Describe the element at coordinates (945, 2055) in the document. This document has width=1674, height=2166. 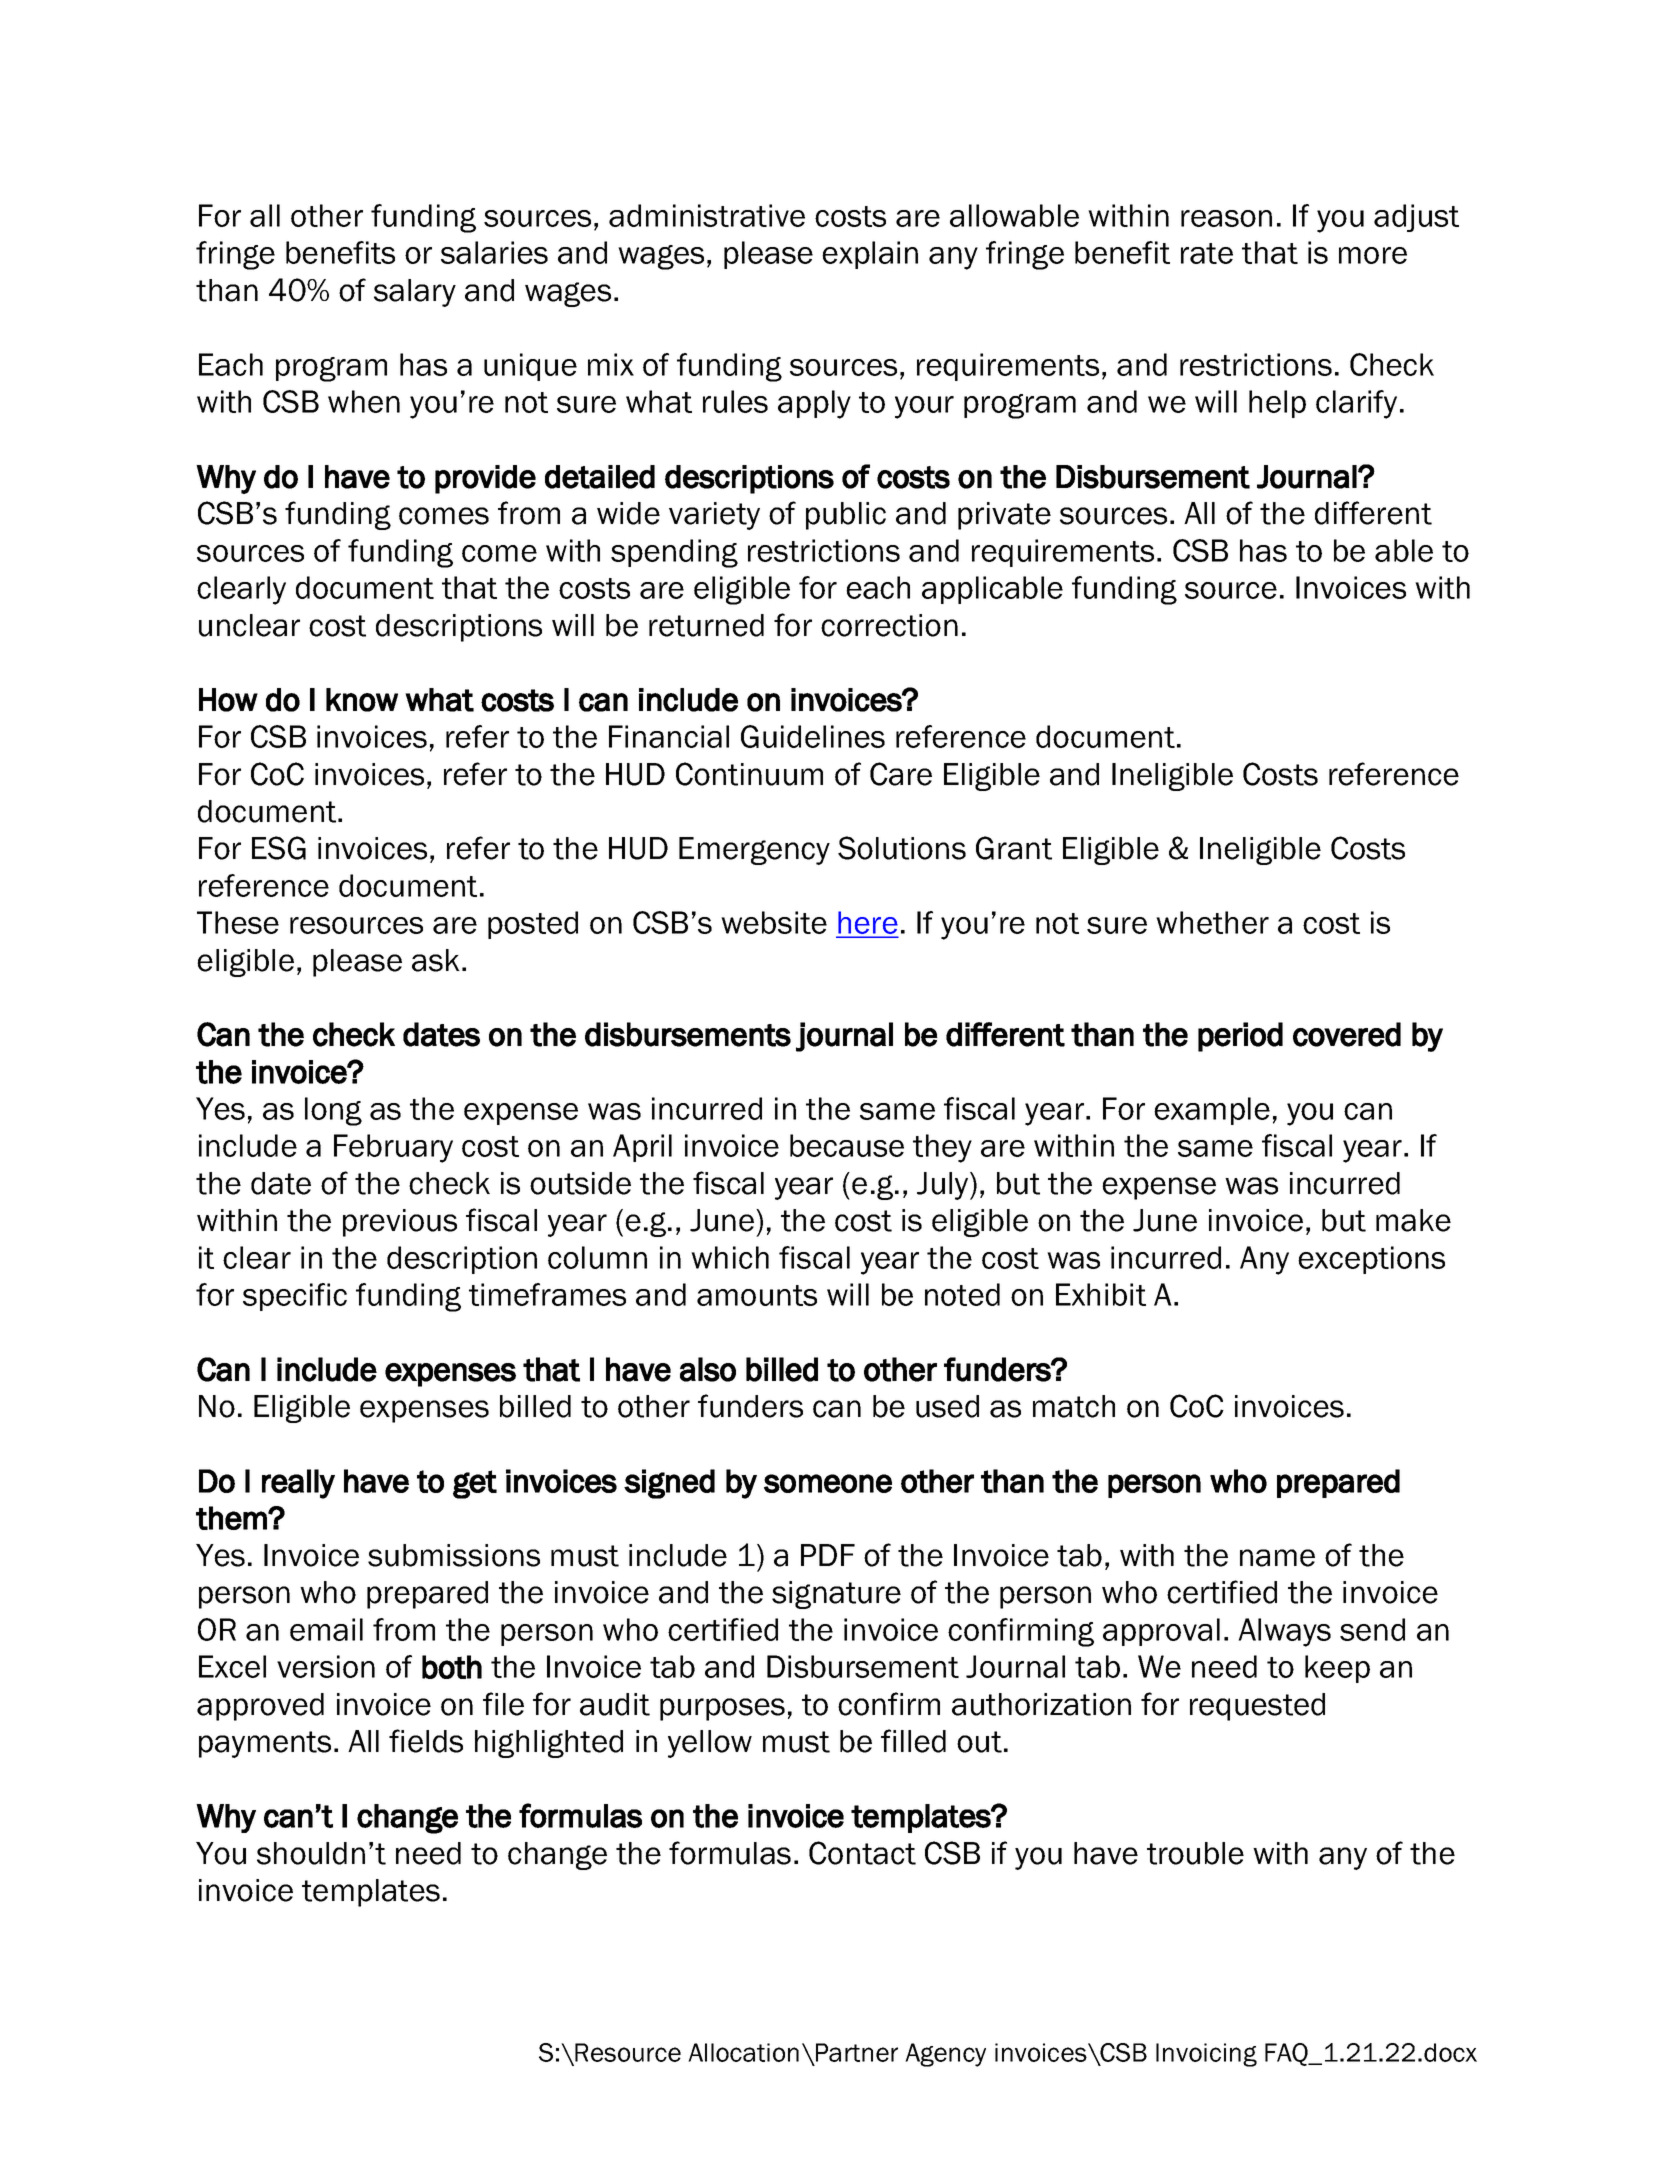
I see `Agency` at that location.
